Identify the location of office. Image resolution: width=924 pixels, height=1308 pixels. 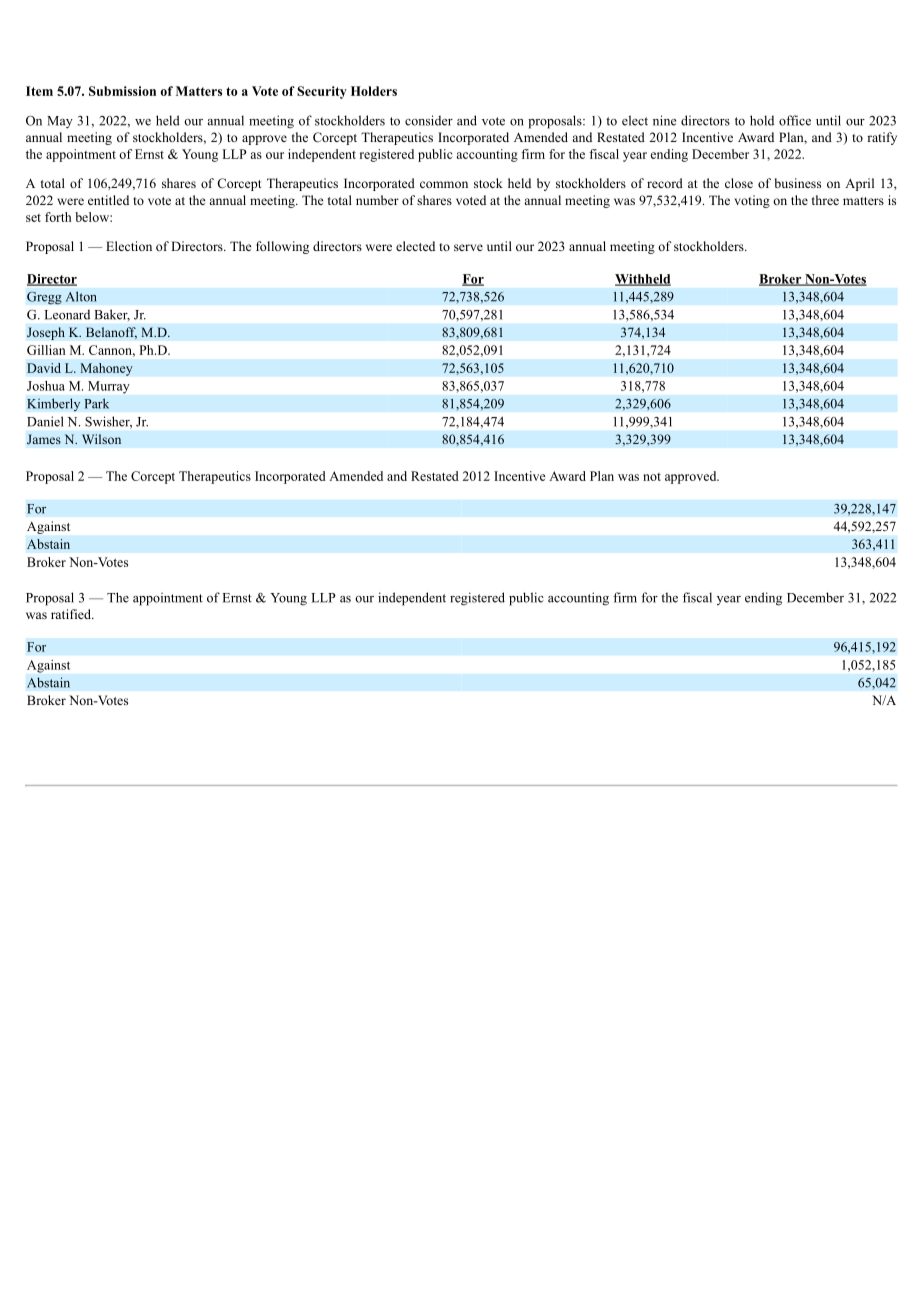
(795, 120).
